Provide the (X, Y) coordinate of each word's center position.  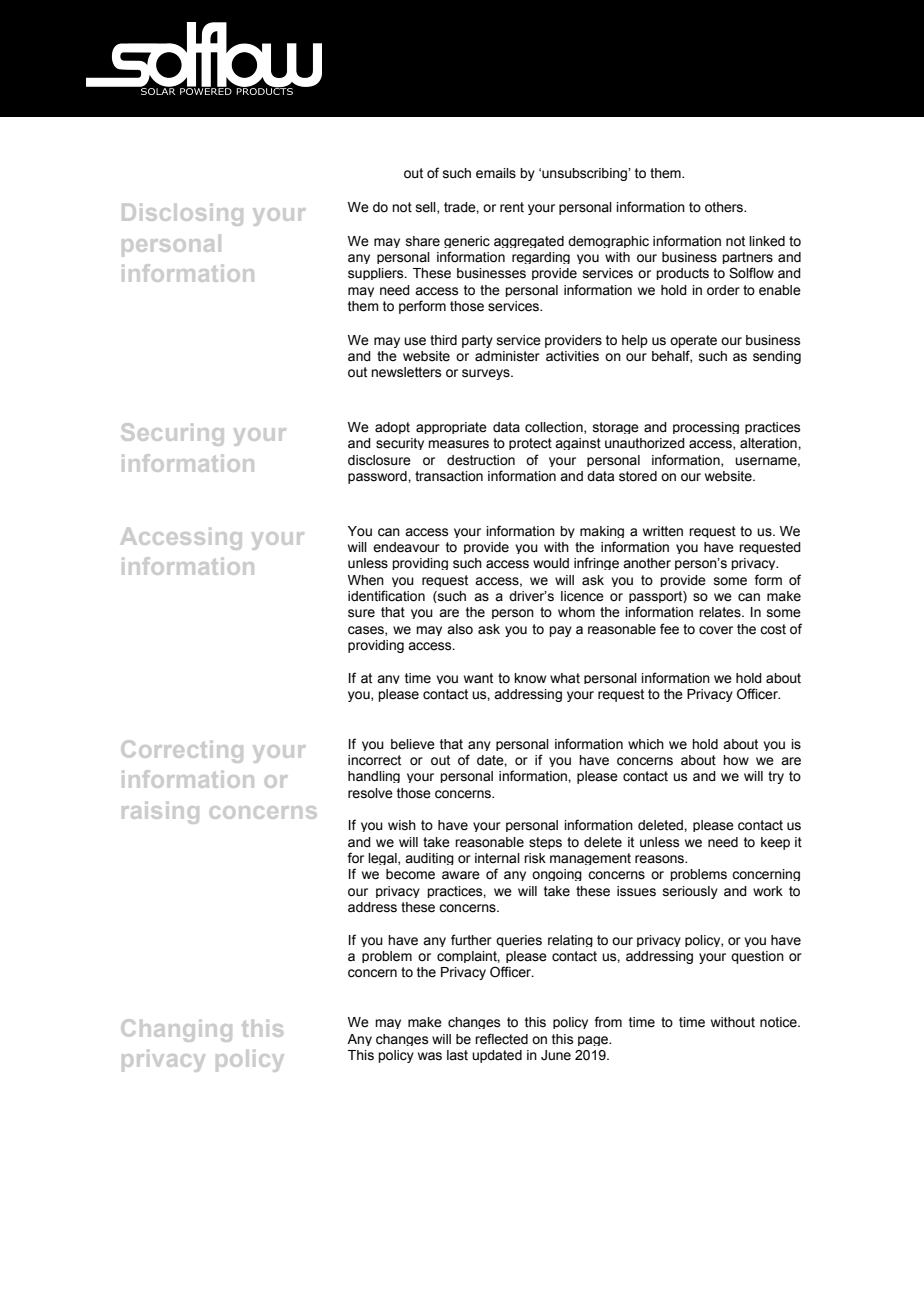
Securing (172, 434)
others (725, 207)
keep (775, 843)
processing (706, 428)
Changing (177, 1030)
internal (497, 858)
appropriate (451, 428)
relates (721, 612)
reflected (501, 1039)
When (366, 580)
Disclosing (182, 215)
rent (512, 207)
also (460, 629)
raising (160, 813)
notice (779, 1022)
